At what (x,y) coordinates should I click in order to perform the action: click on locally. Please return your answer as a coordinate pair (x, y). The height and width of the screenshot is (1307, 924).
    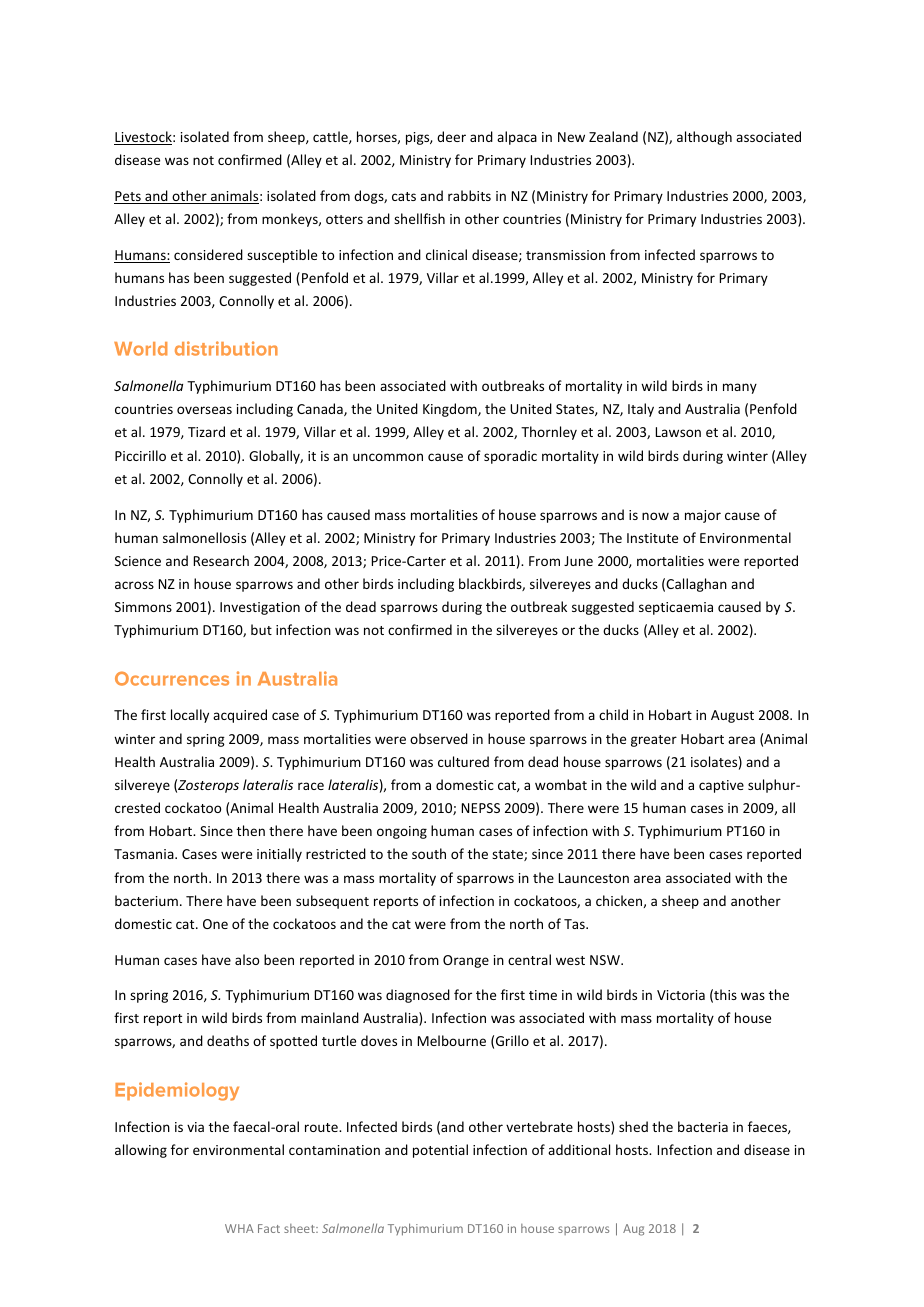
    Looking at the image, I should click on (190, 716).
